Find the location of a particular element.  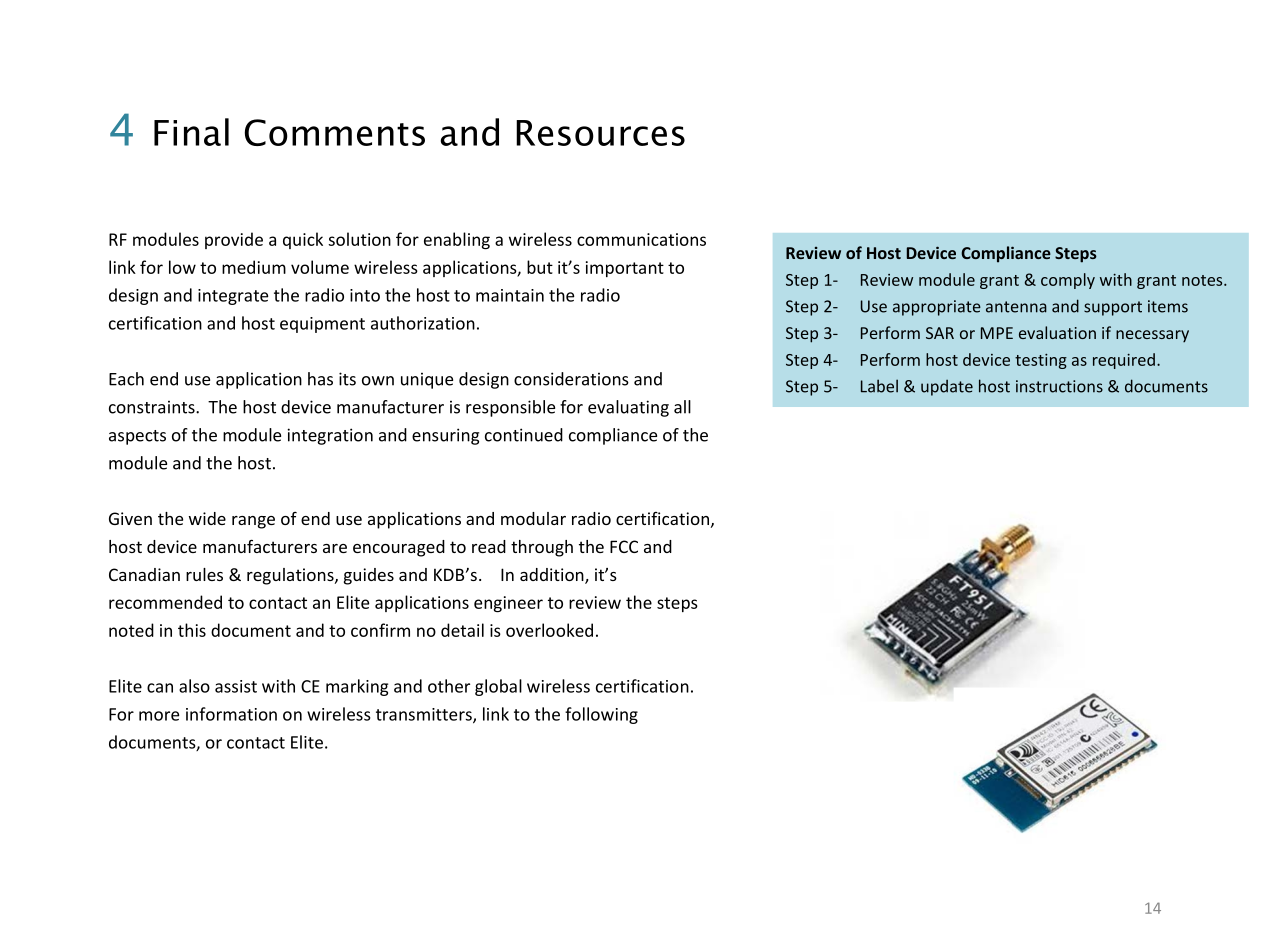

assist is located at coordinates (236, 686).
